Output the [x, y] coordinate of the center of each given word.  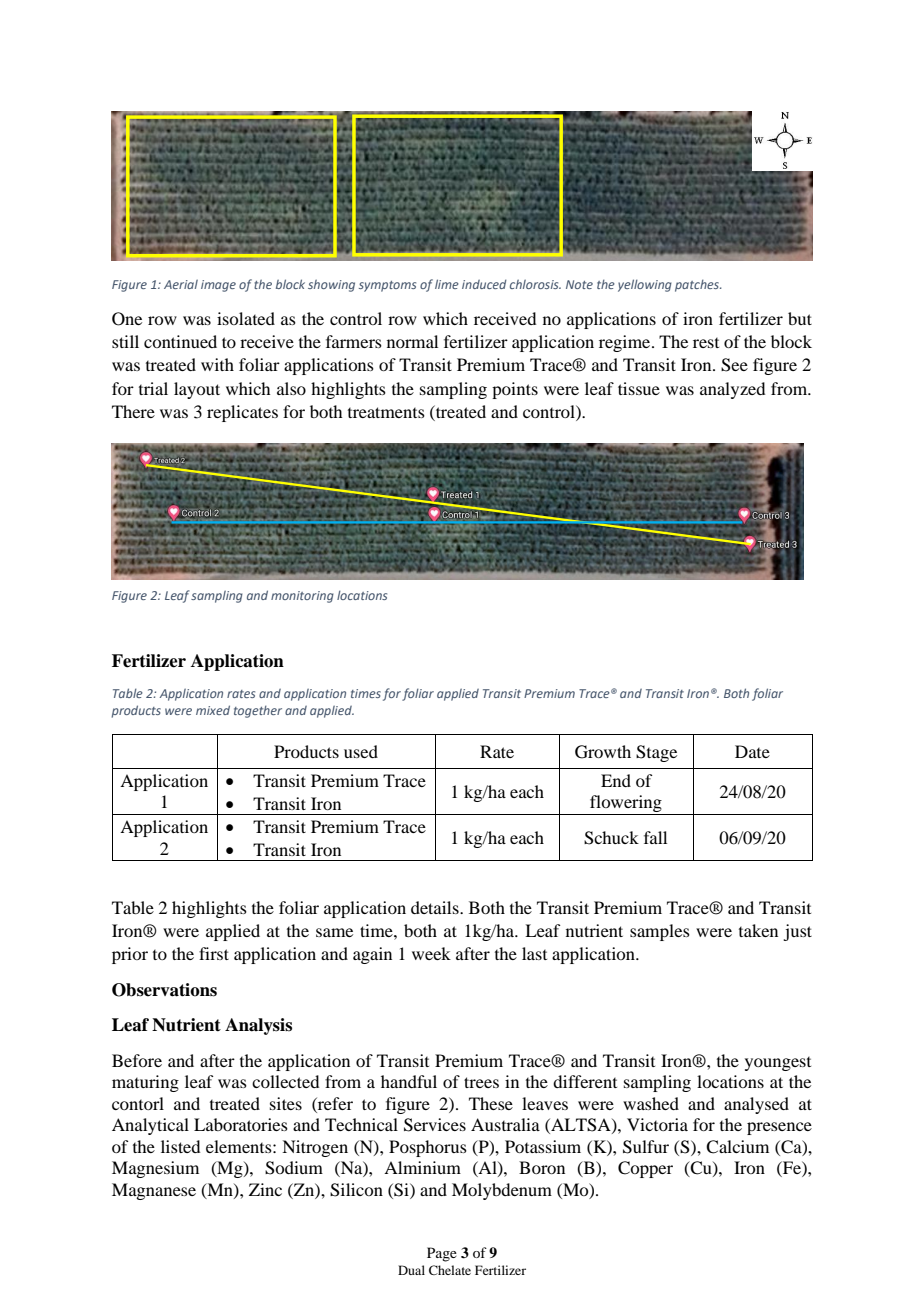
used [361, 751]
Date [752, 751]
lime [447, 284]
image [218, 286]
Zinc [265, 1189]
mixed [213, 710]
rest [706, 343]
